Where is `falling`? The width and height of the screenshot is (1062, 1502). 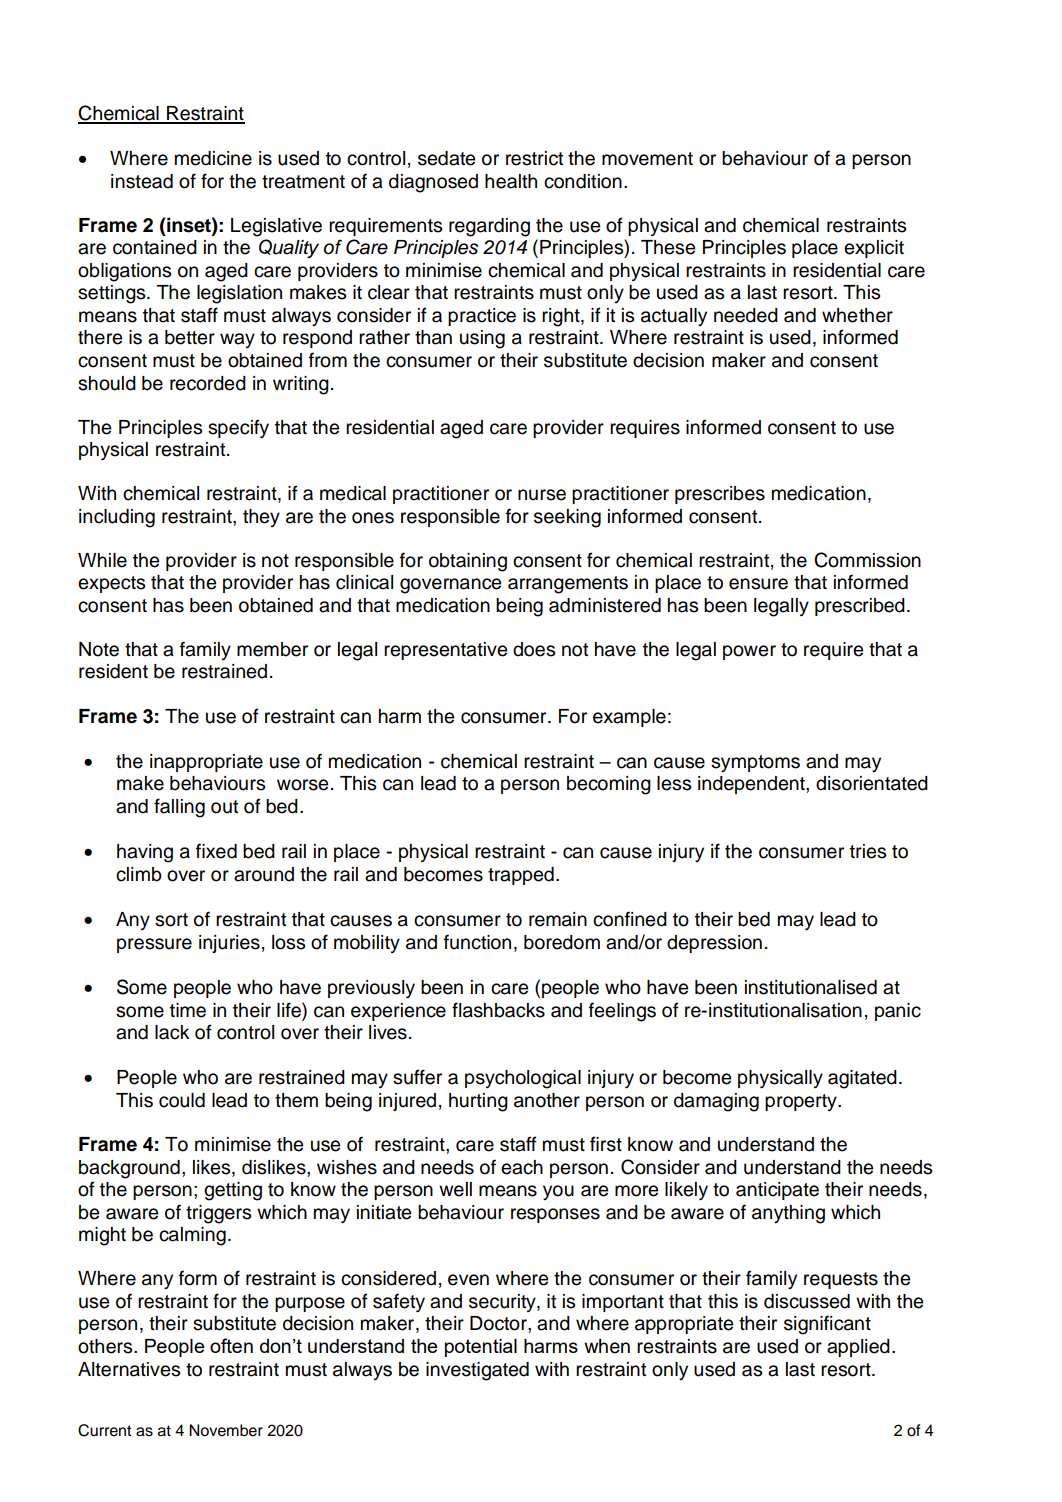
falling is located at coordinates (179, 808).
